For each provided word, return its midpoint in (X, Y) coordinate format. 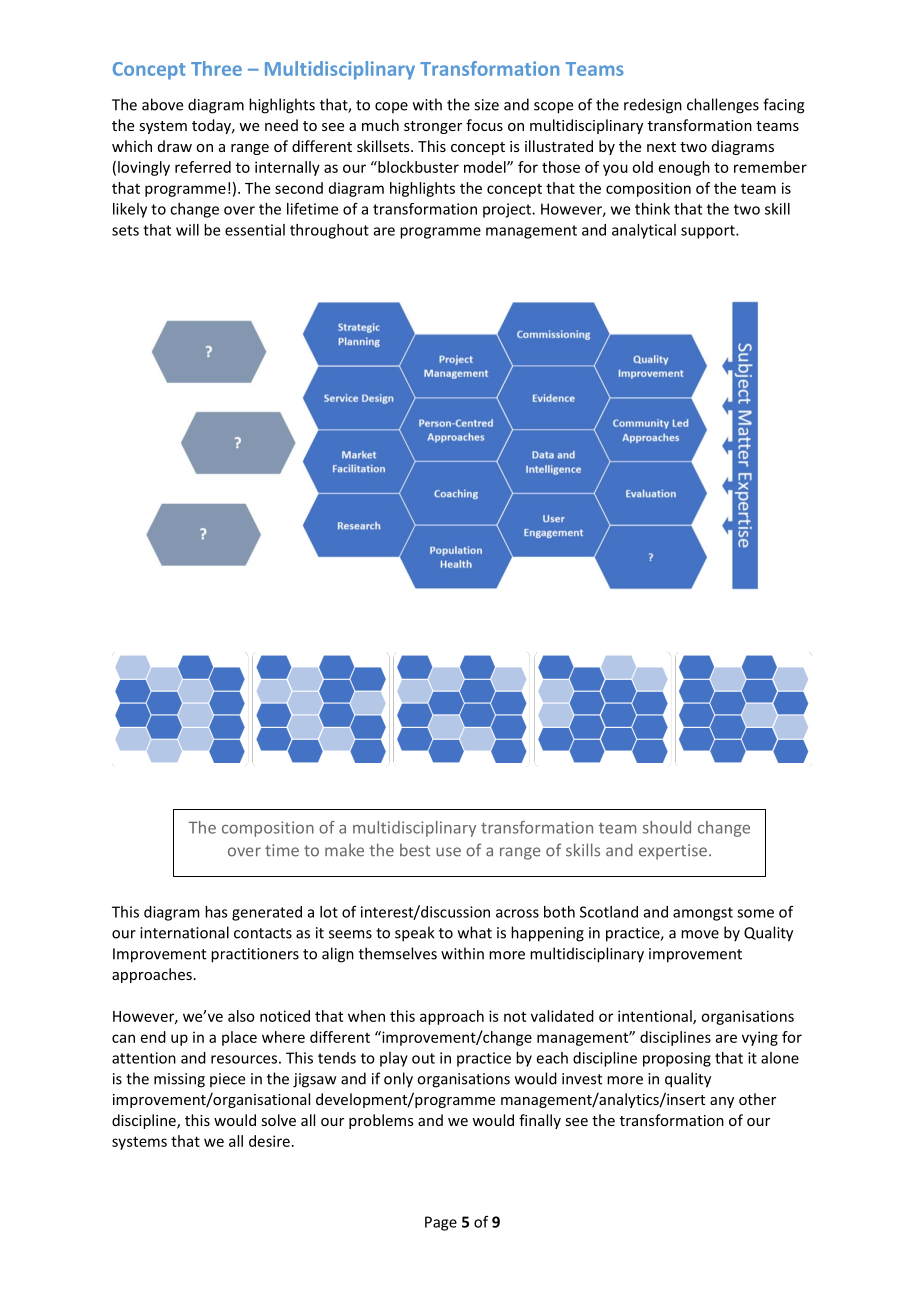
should (667, 827)
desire (269, 1141)
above (162, 104)
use (448, 852)
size (486, 105)
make (344, 850)
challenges (723, 106)
